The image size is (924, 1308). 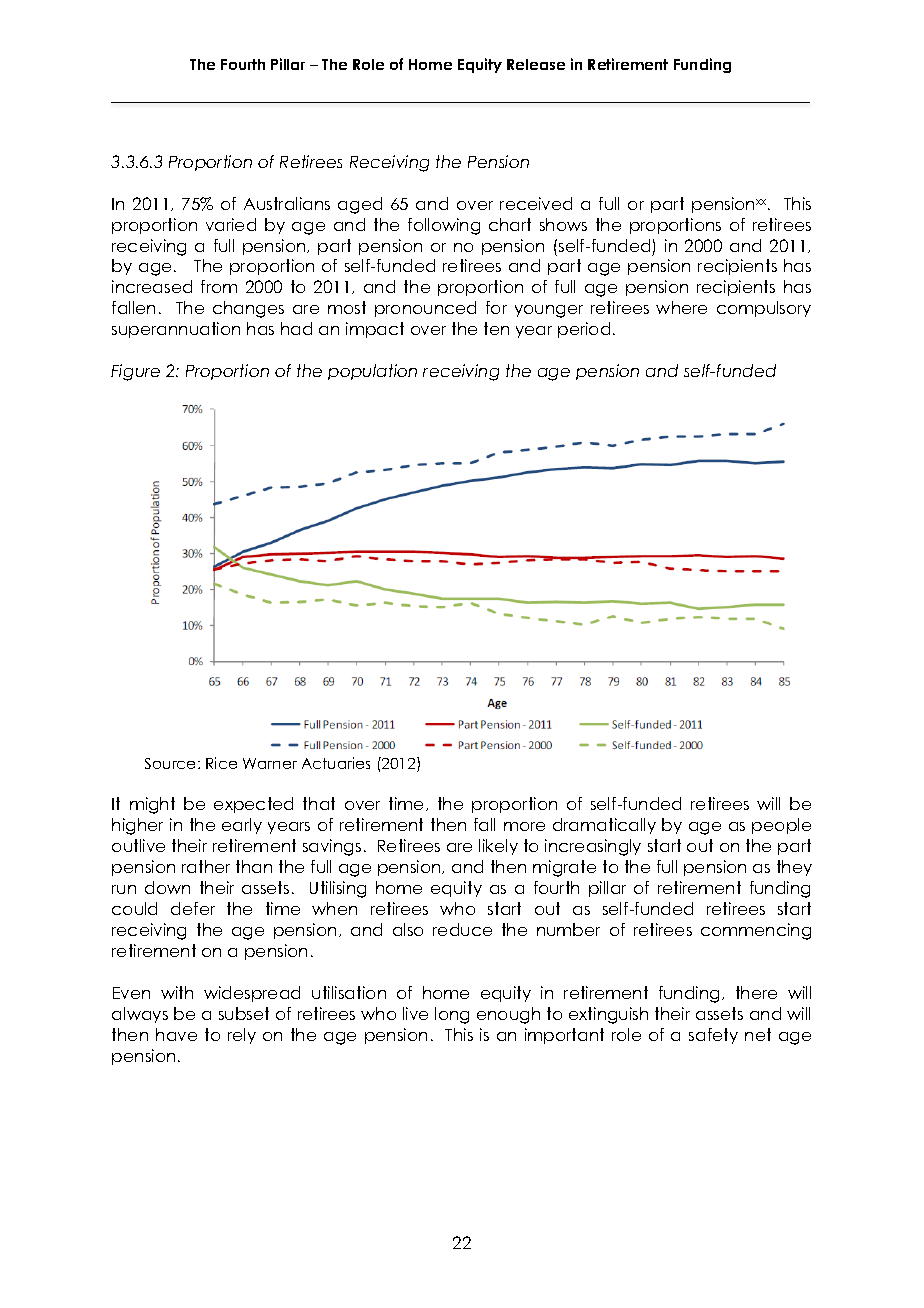 What do you see at coordinates (287, 203) in the screenshot?
I see `Australians` at bounding box center [287, 203].
